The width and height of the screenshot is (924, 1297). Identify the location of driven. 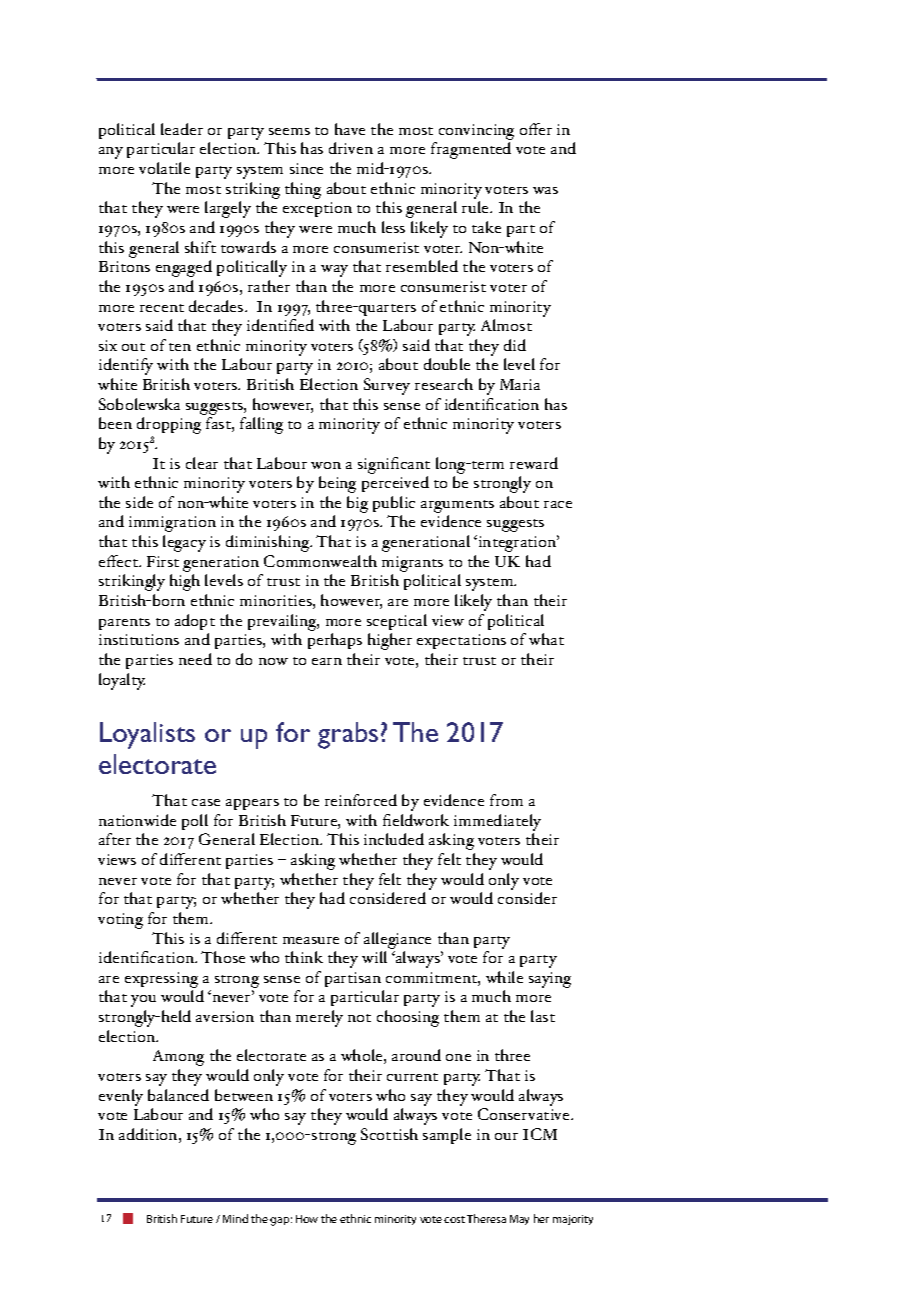
(351, 148).
